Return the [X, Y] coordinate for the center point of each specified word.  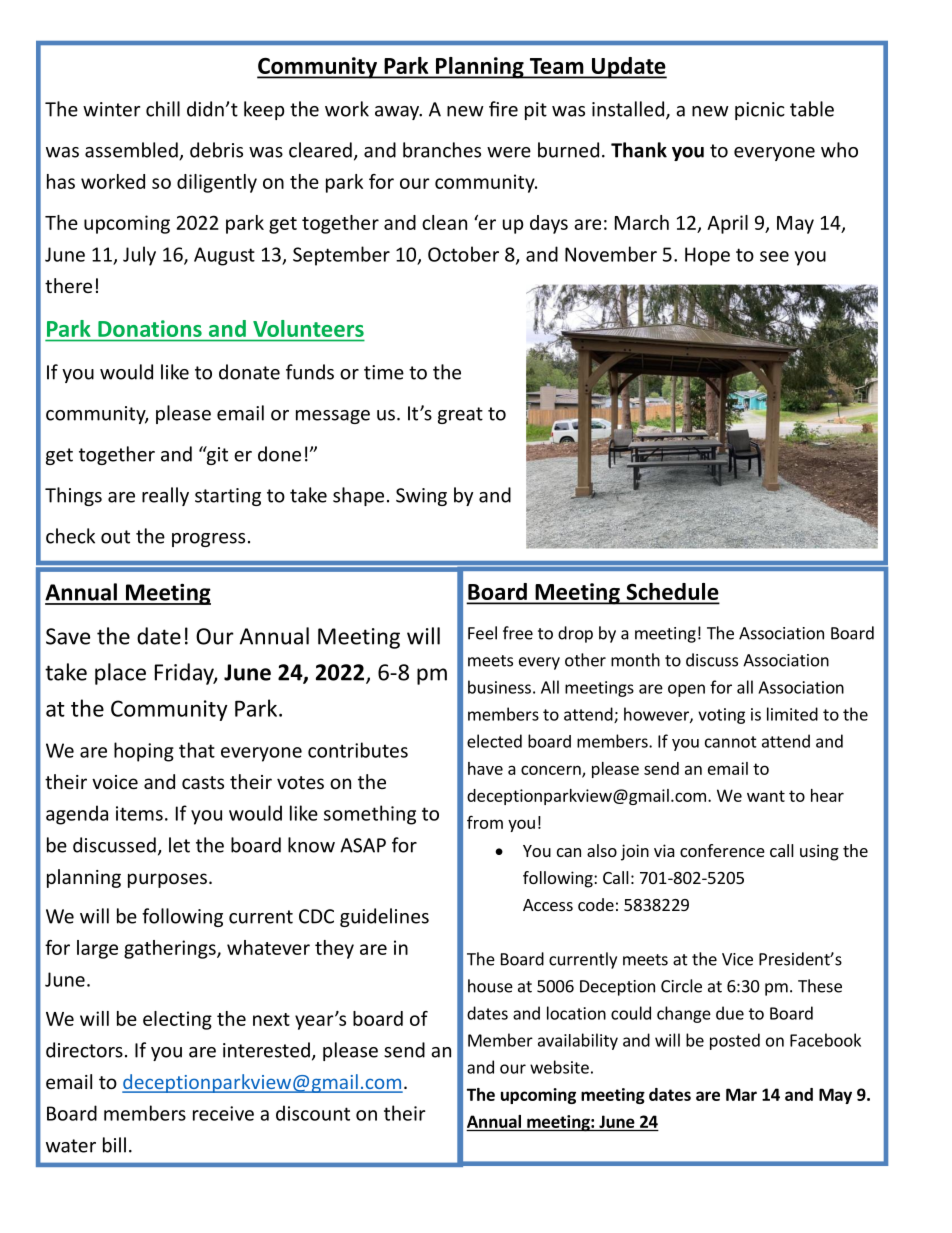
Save [68, 636]
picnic [760, 111]
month [635, 660]
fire [503, 109]
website [559, 1067]
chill [163, 109]
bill [114, 1145]
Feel [482, 633]
